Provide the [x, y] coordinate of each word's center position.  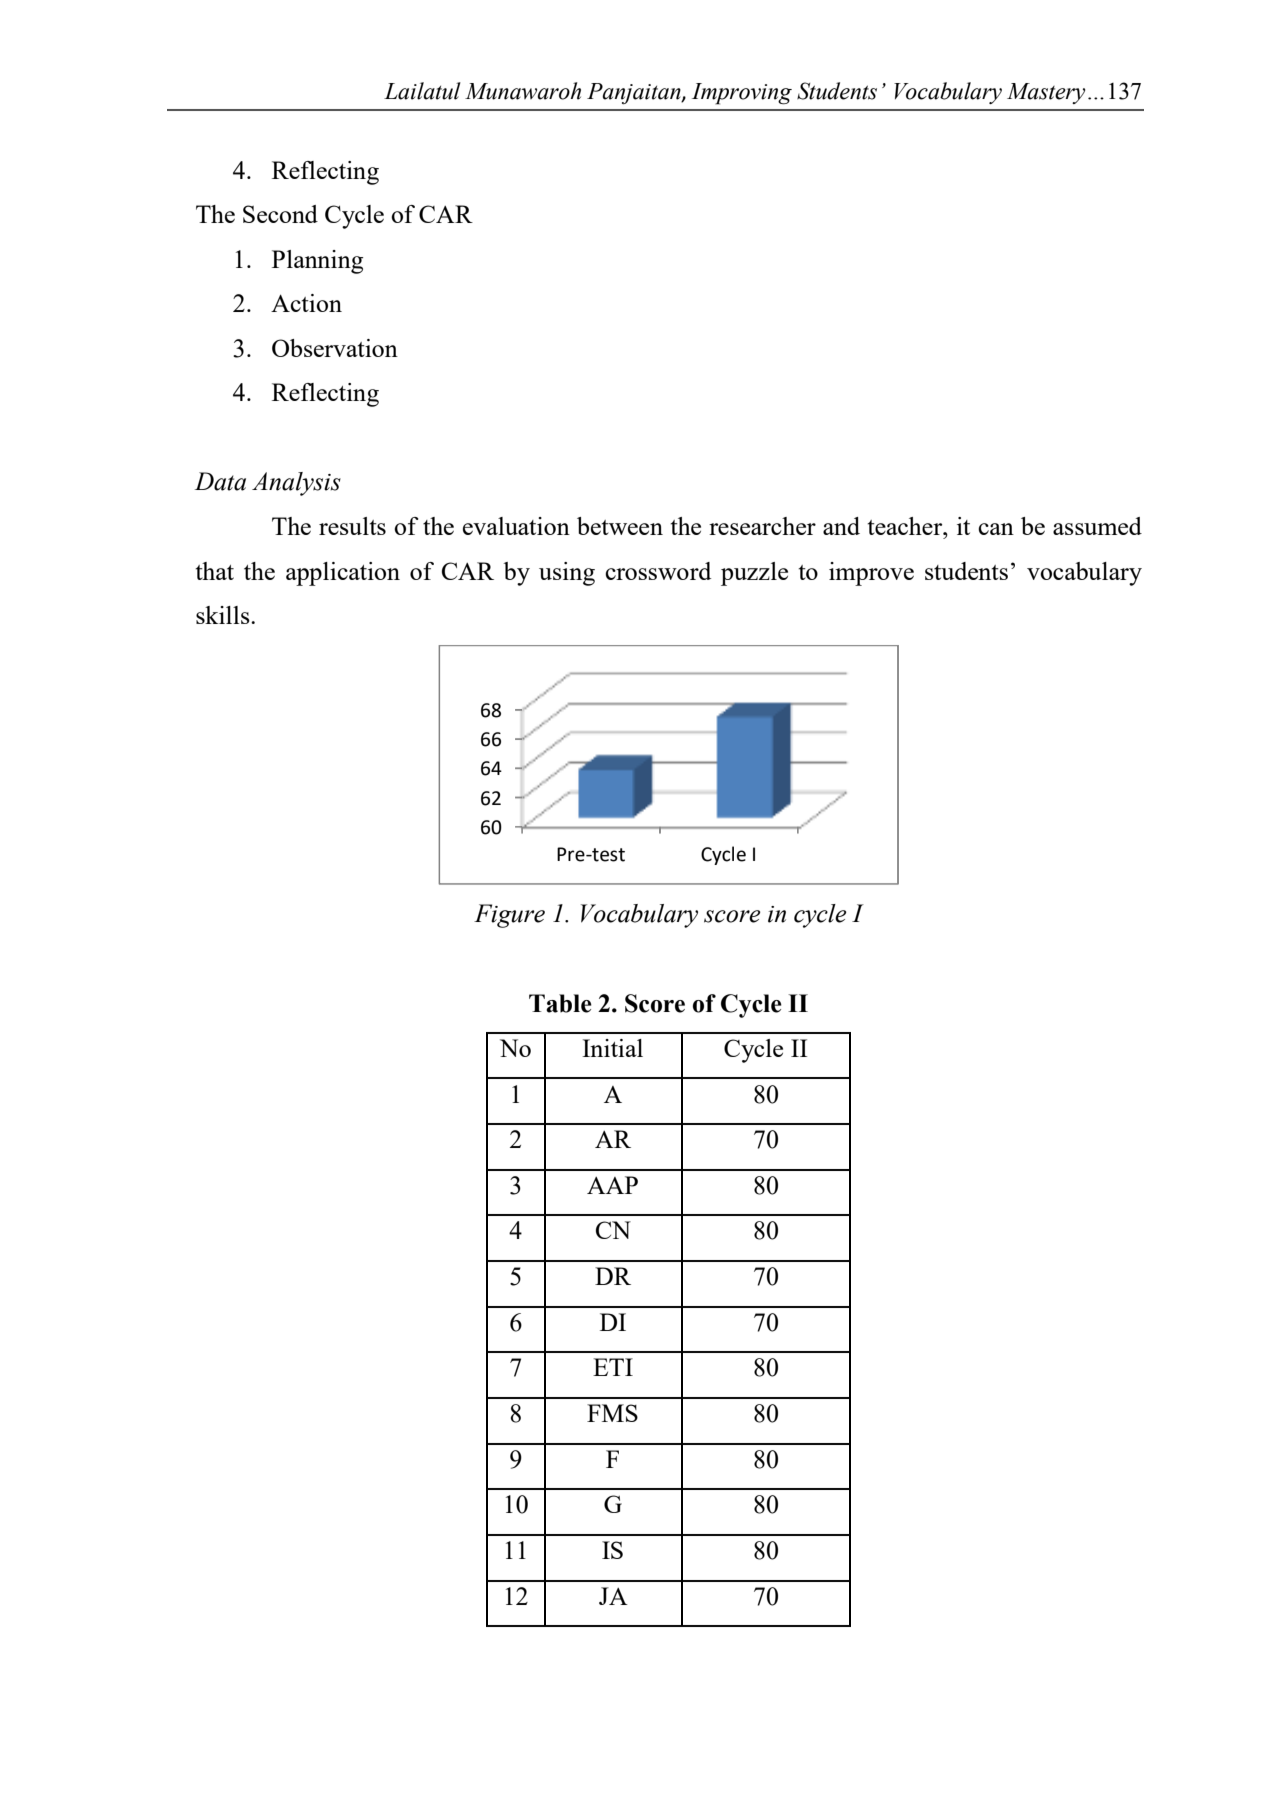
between [620, 526]
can [996, 529]
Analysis [296, 484]
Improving [742, 94]
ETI [613, 1367]
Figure [509, 916]
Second [280, 214]
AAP [612, 1185]
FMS [612, 1413]
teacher [906, 526]
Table [560, 1003]
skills [224, 615]
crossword [658, 571]
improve [871, 574]
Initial [612, 1048]
